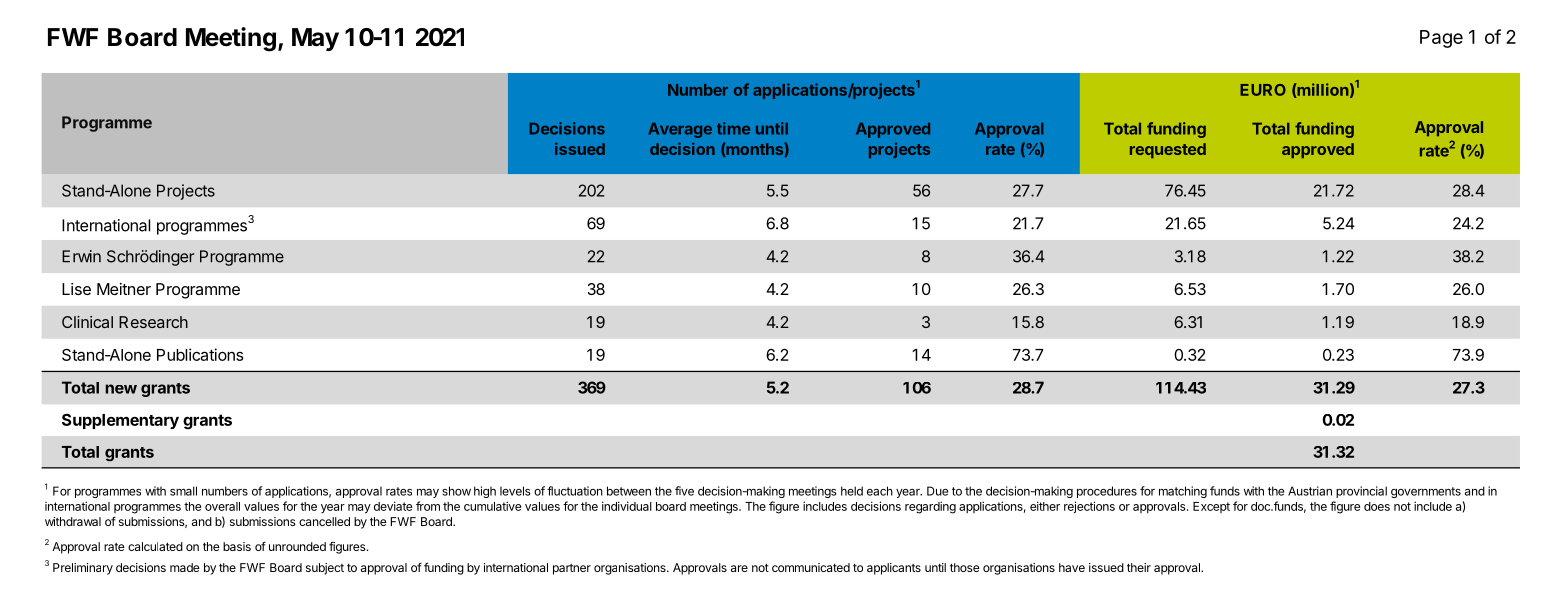 The height and width of the screenshot is (601, 1568). Describe the element at coordinates (1263, 90) in the screenshot. I see `EURO` at that location.
